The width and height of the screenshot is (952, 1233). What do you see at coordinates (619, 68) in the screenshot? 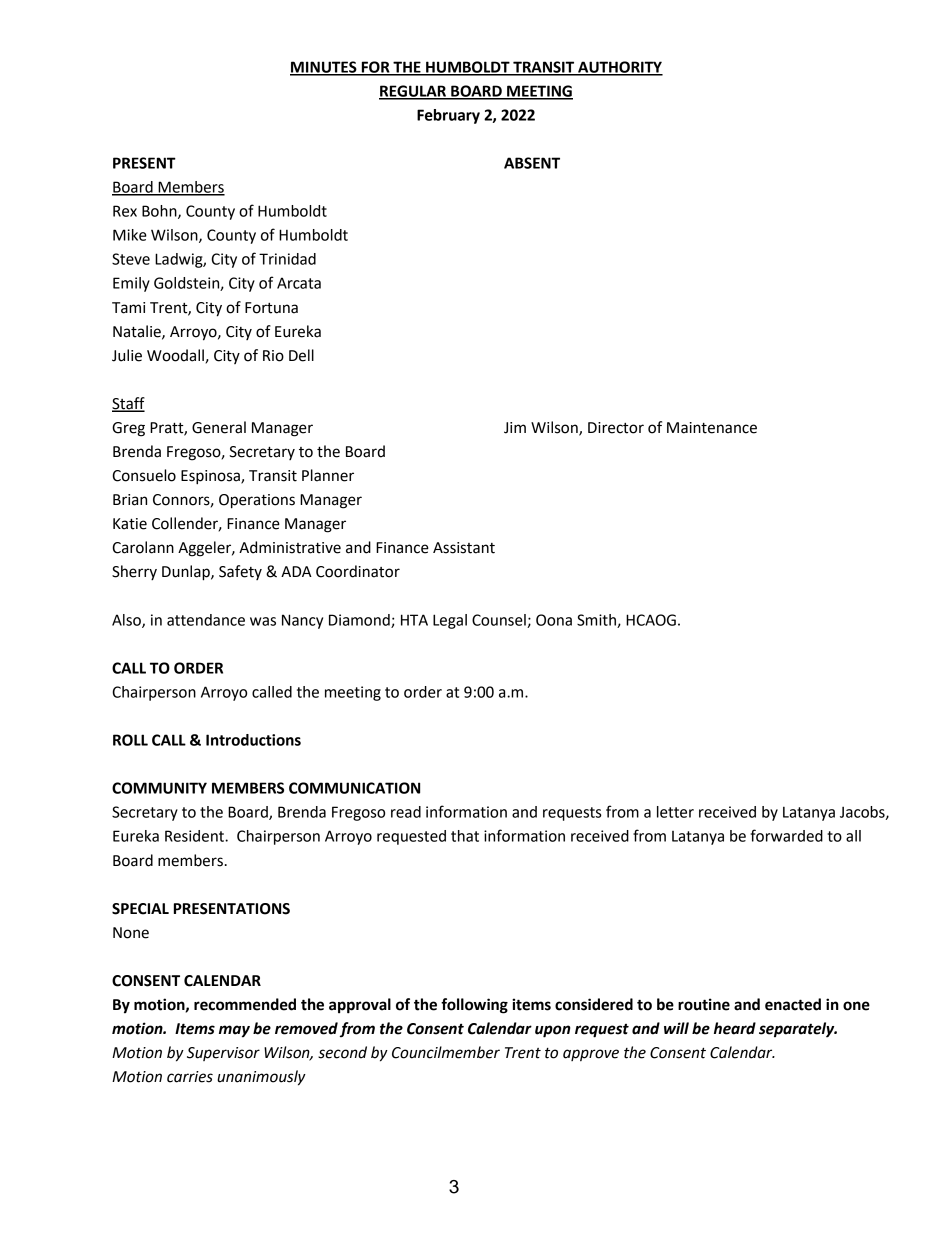
I see `AUTHORITY` at bounding box center [619, 68].
